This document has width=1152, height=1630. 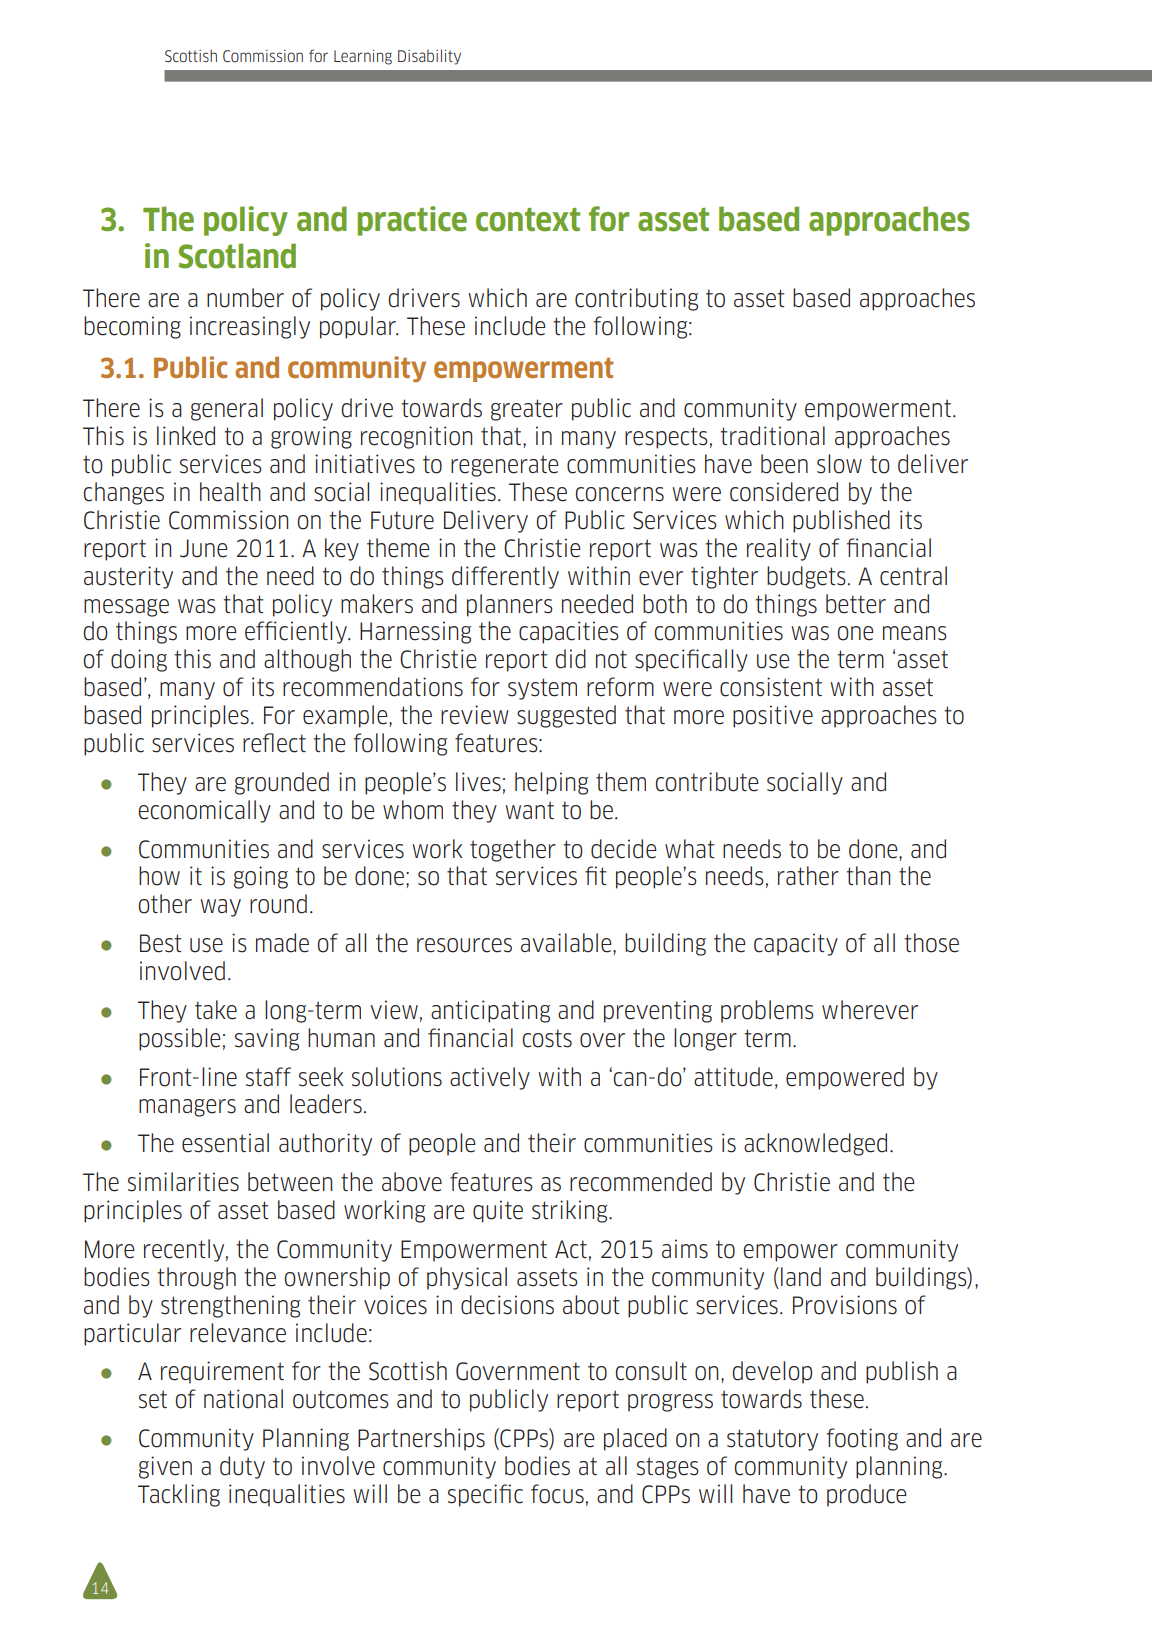 What do you see at coordinates (363, 57) in the document?
I see `Learning` at bounding box center [363, 57].
